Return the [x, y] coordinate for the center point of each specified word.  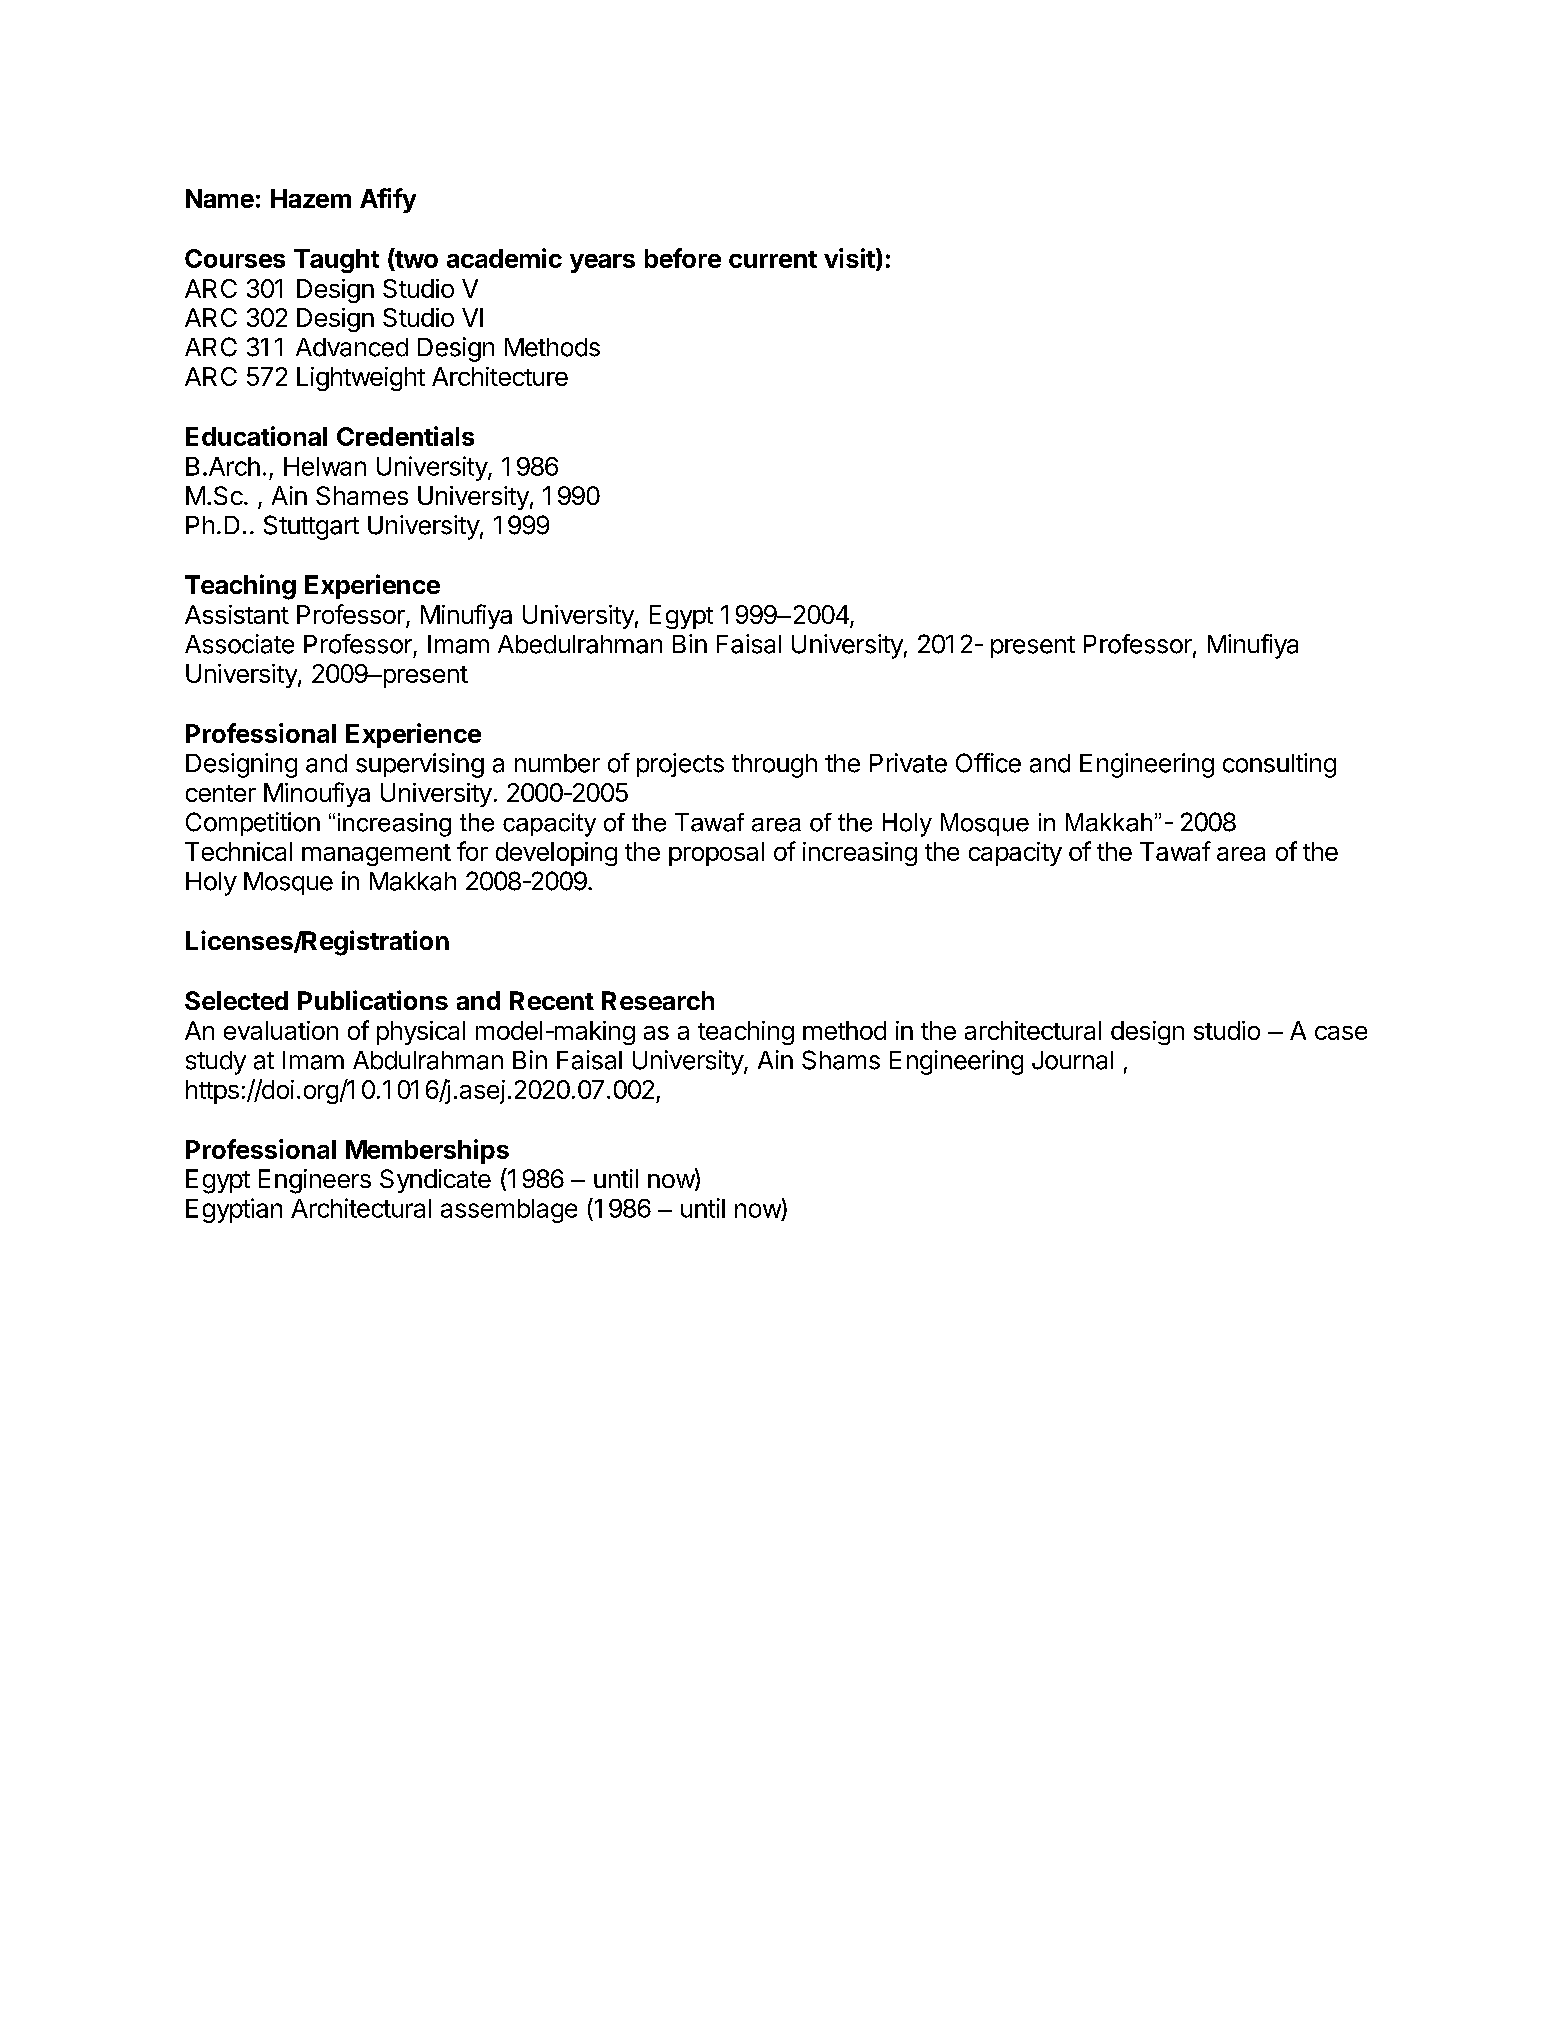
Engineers [315, 1181]
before [683, 258]
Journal [1072, 1060]
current [773, 259]
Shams [841, 1060]
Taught [336, 261]
